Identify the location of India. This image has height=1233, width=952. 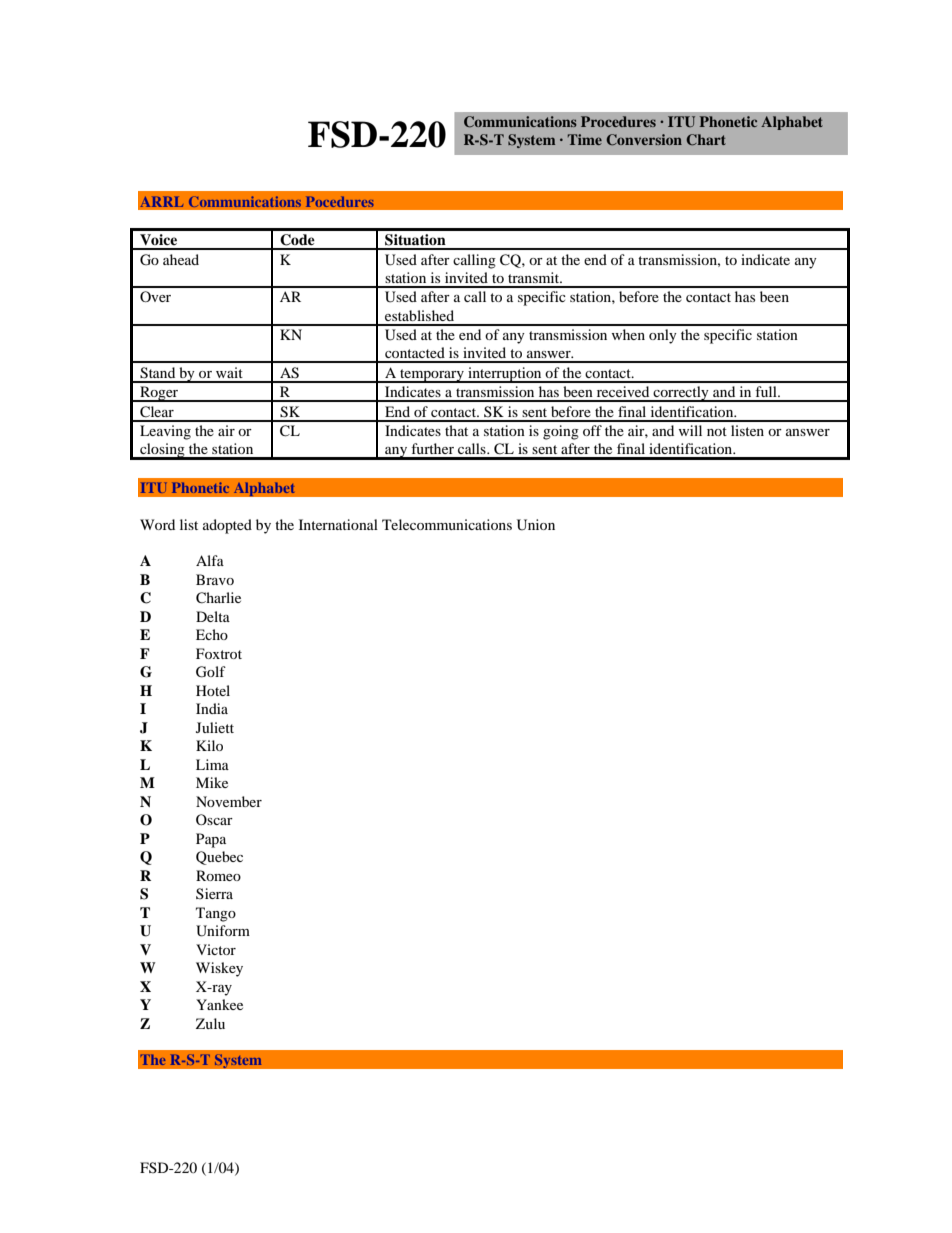
(212, 708).
